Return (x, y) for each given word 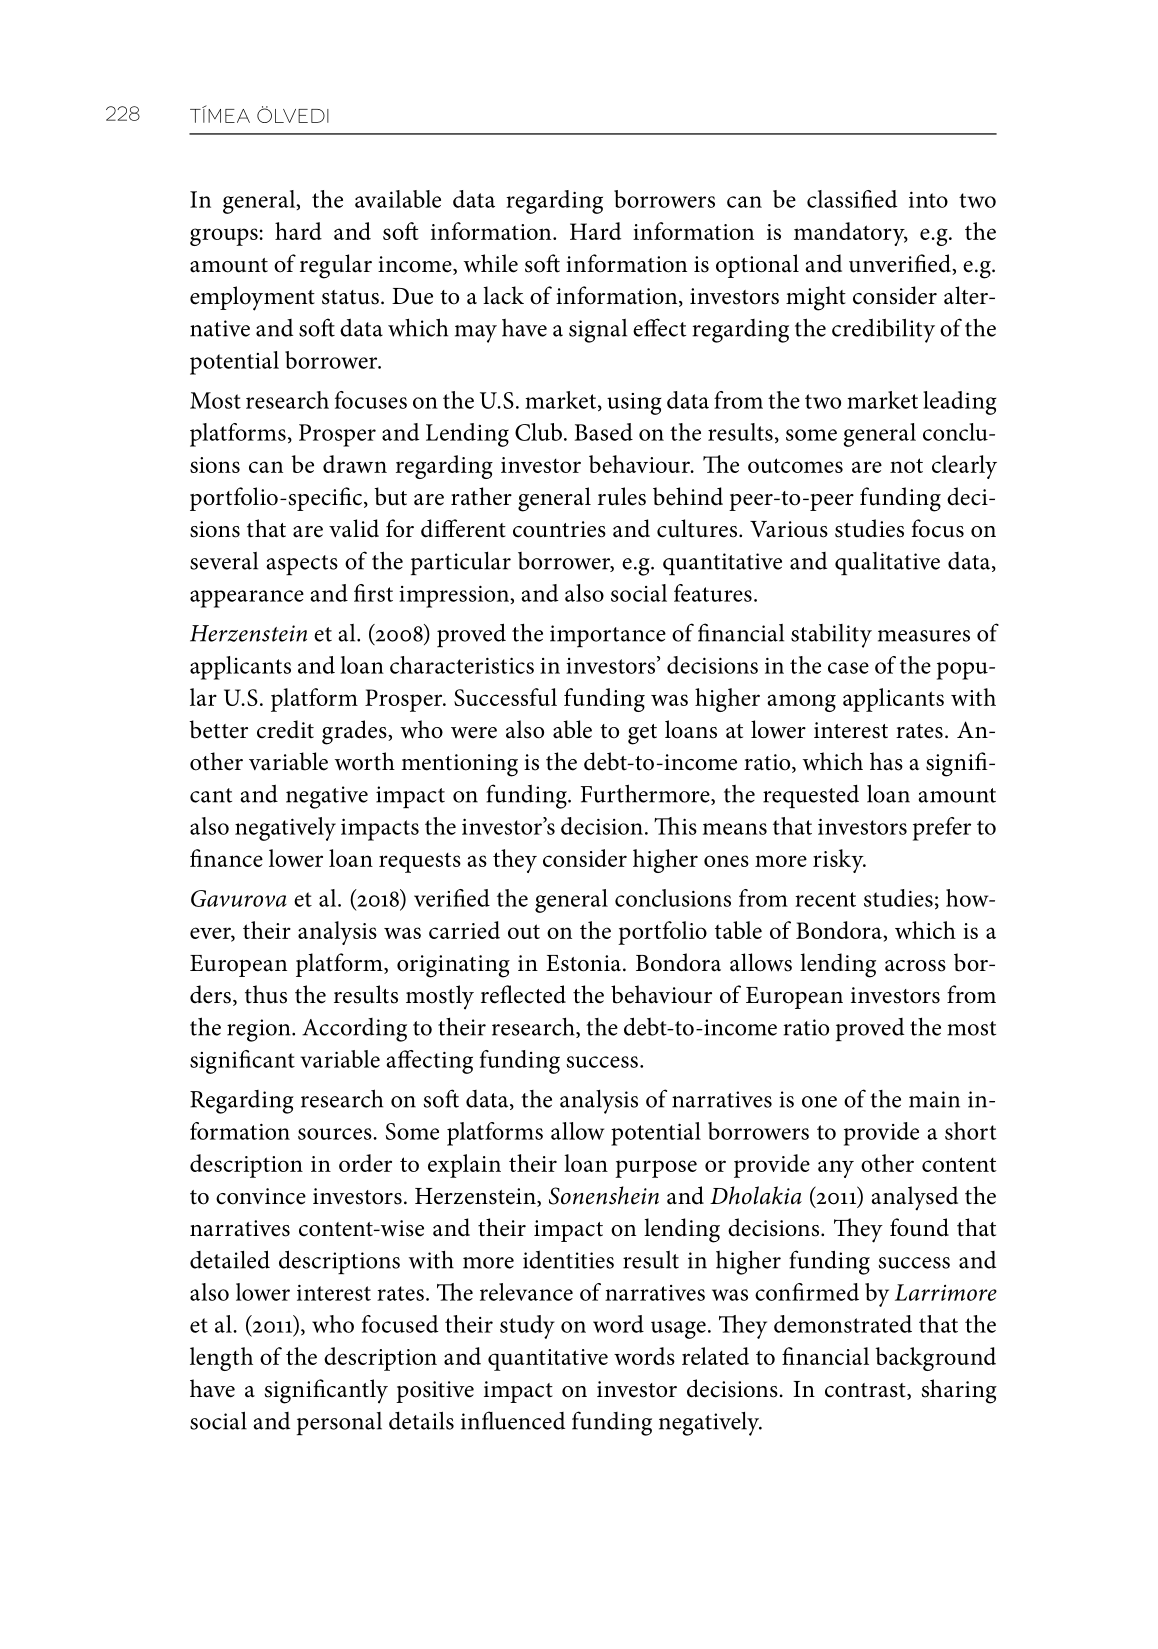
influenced (513, 1420)
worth (365, 761)
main (934, 1099)
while (491, 263)
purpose (656, 1169)
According (354, 1030)
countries (559, 529)
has (886, 761)
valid (354, 528)
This (675, 826)
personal (339, 1423)
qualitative (887, 563)
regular (336, 266)
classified (852, 199)
